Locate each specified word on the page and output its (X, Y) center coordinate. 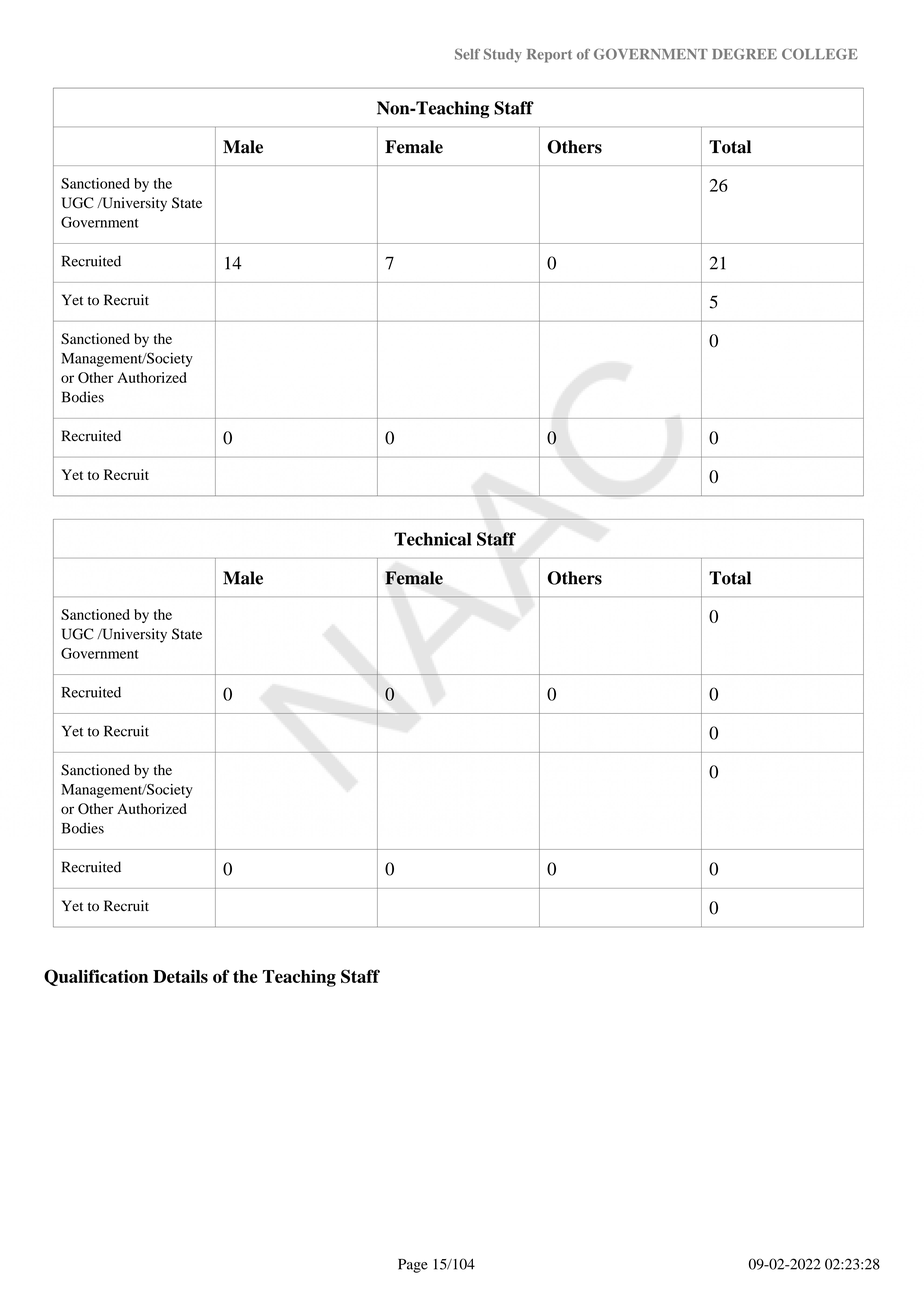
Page (413, 1266)
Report (549, 56)
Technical (432, 539)
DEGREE (744, 54)
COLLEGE (820, 54)
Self (467, 54)
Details (180, 976)
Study (503, 55)
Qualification (96, 977)
